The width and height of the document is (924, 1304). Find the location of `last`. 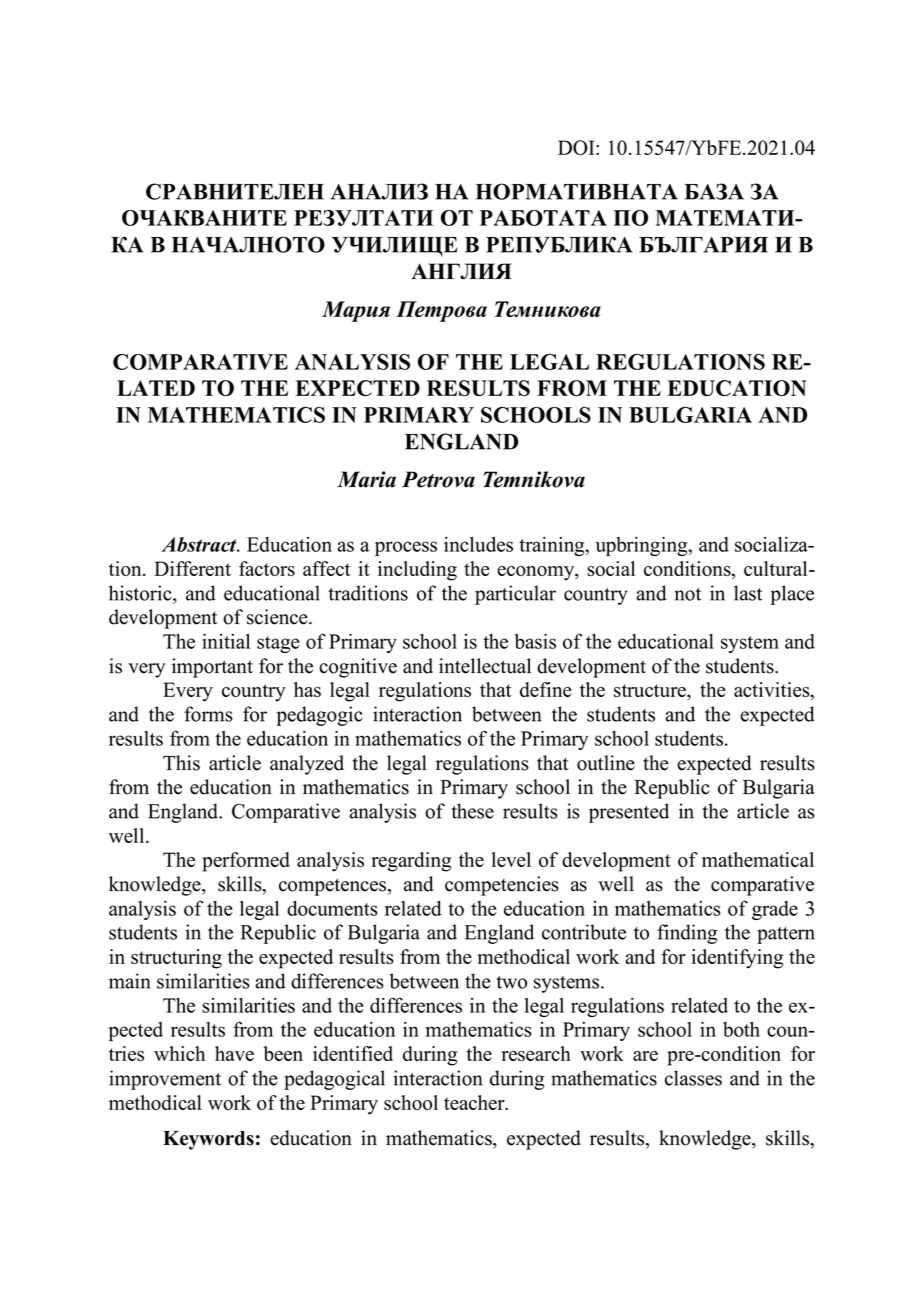

last is located at coordinates (748, 593).
